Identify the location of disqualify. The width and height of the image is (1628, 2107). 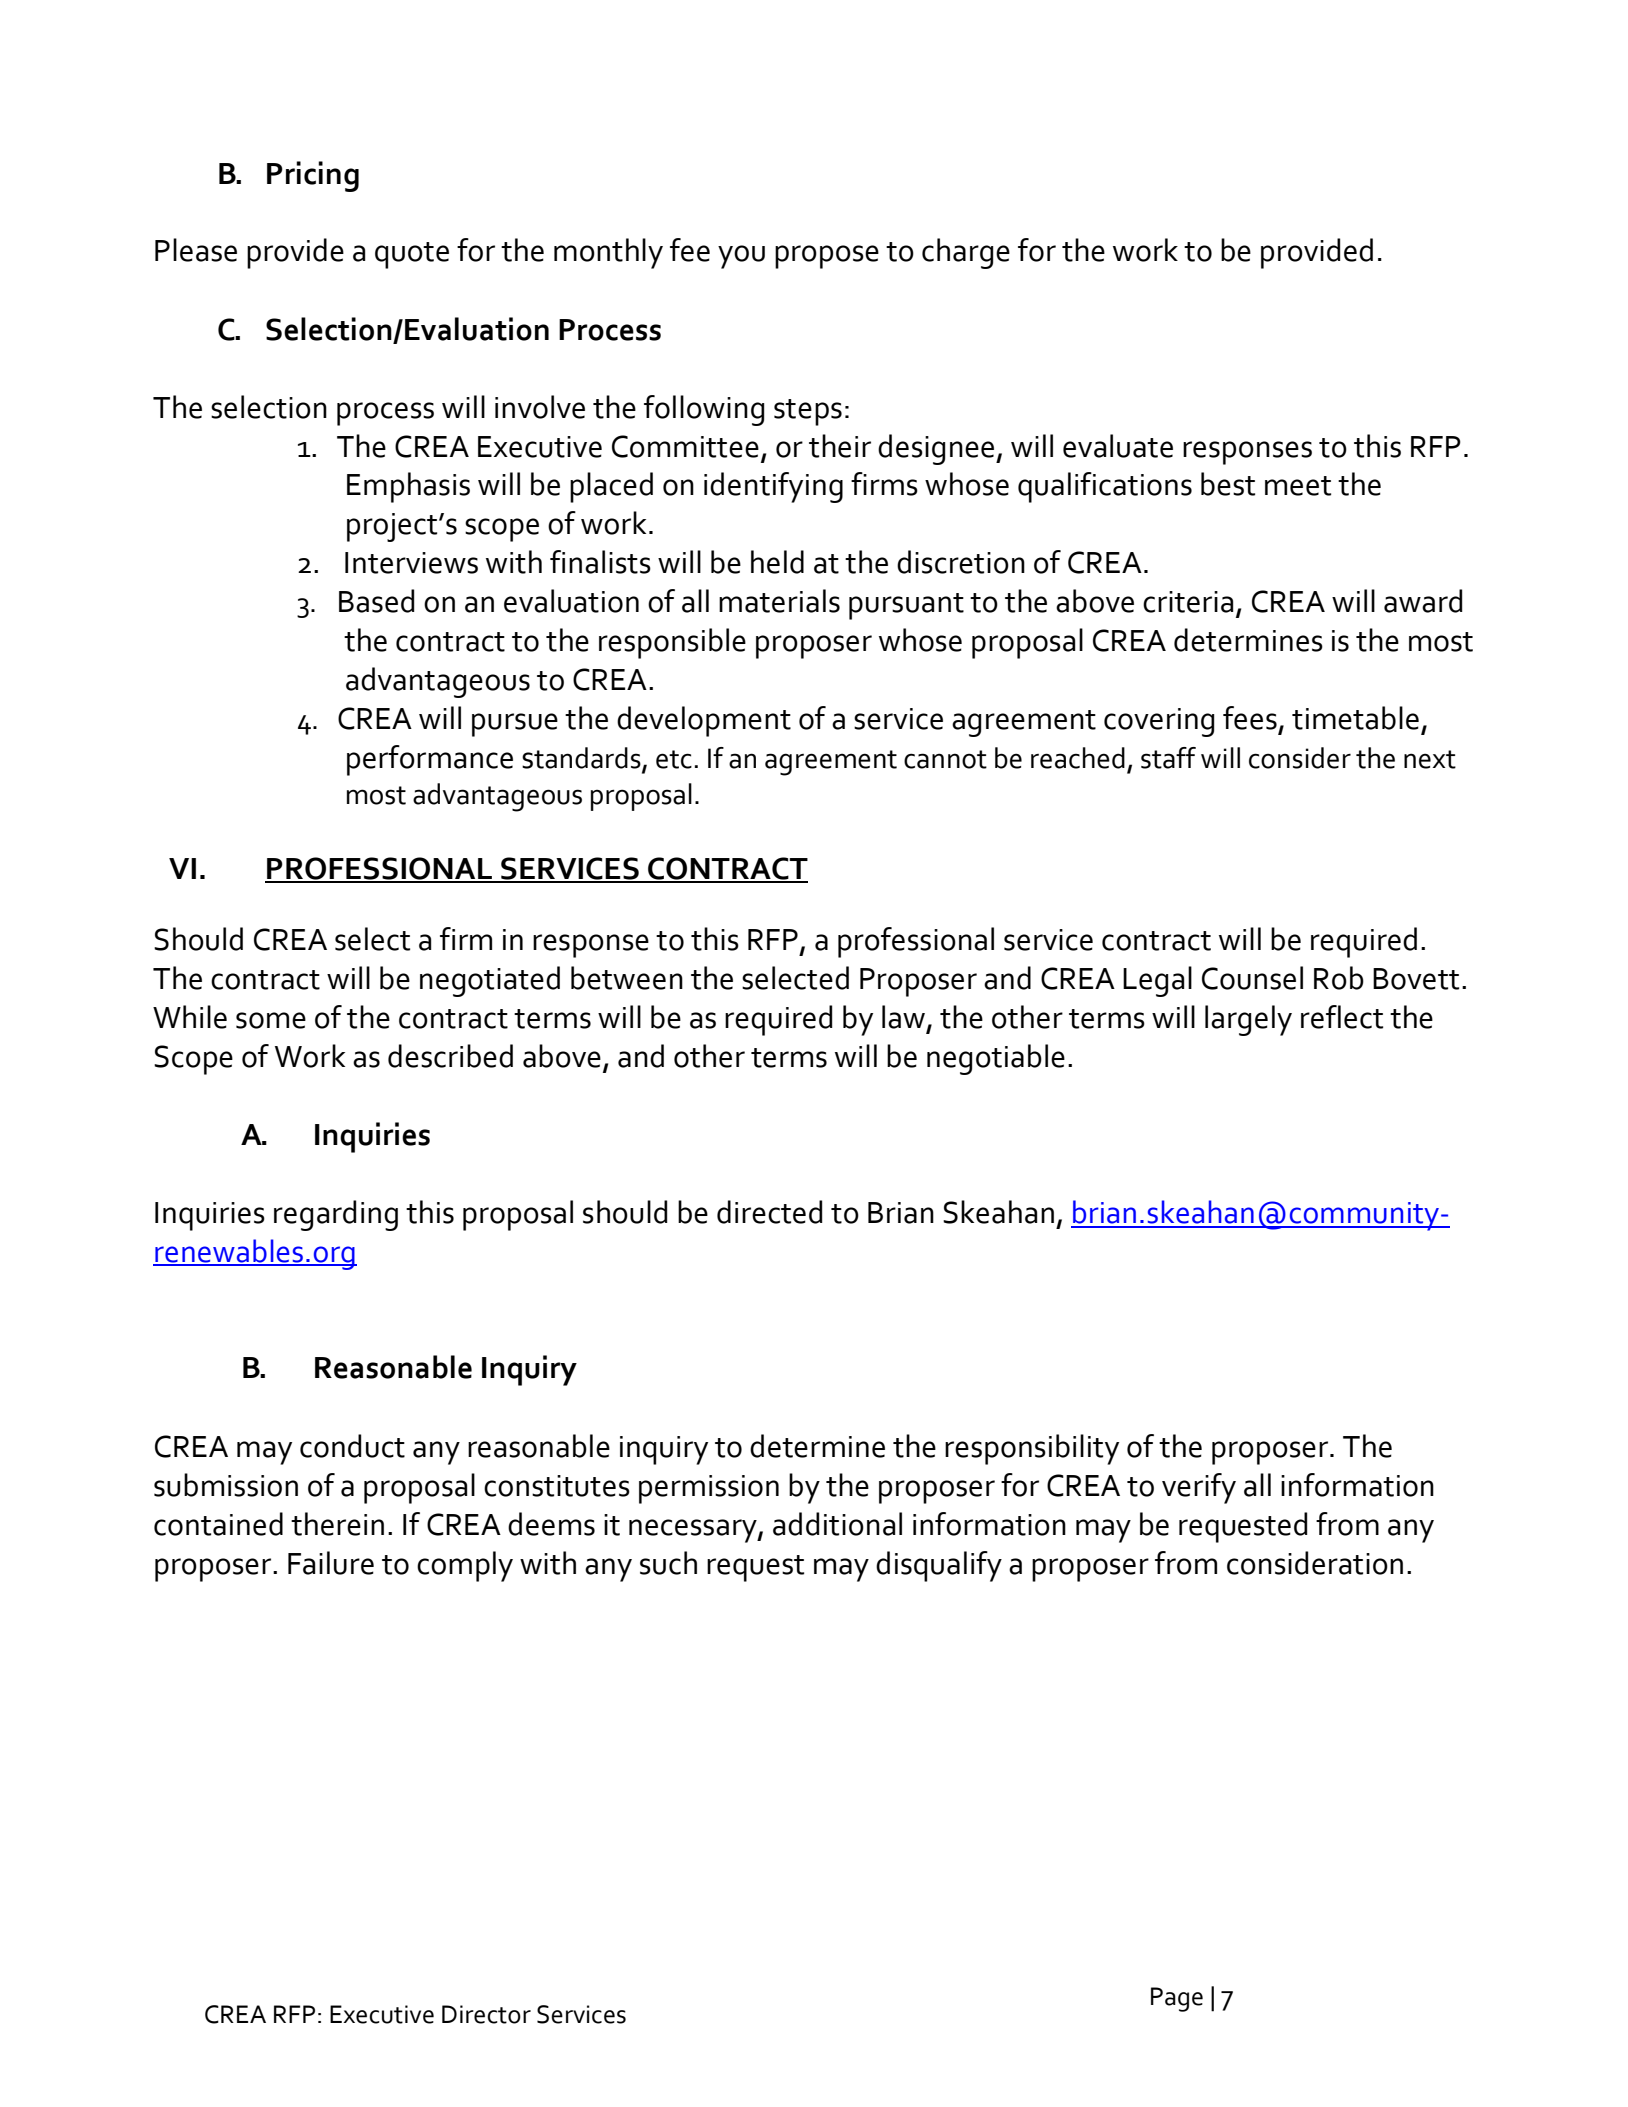
(939, 1566).
